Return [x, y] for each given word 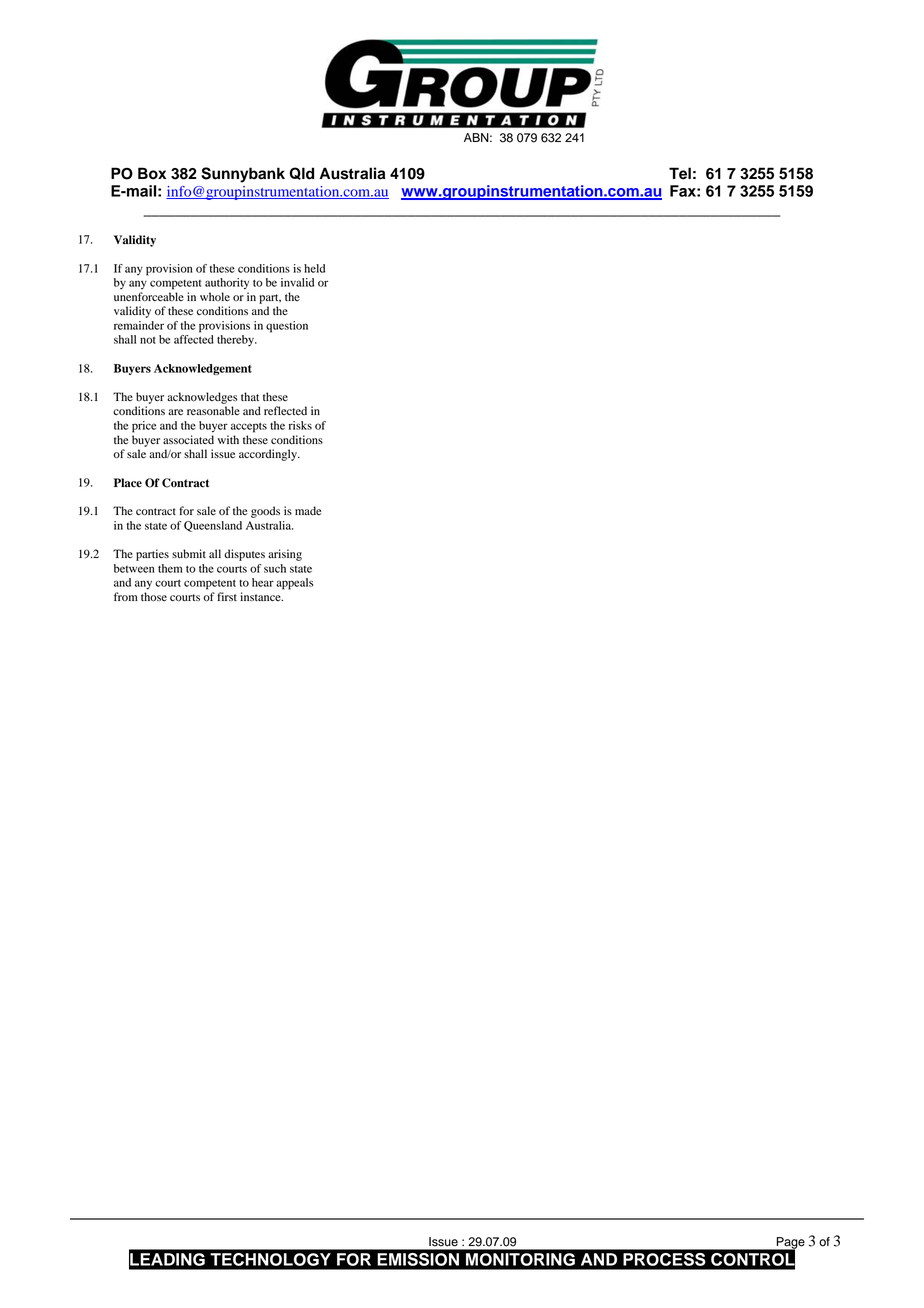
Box [152, 173]
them [170, 568]
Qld [301, 173]
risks [300, 425]
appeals [294, 584]
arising [285, 555]
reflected [285, 410]
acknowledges [202, 398]
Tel [680, 173]
